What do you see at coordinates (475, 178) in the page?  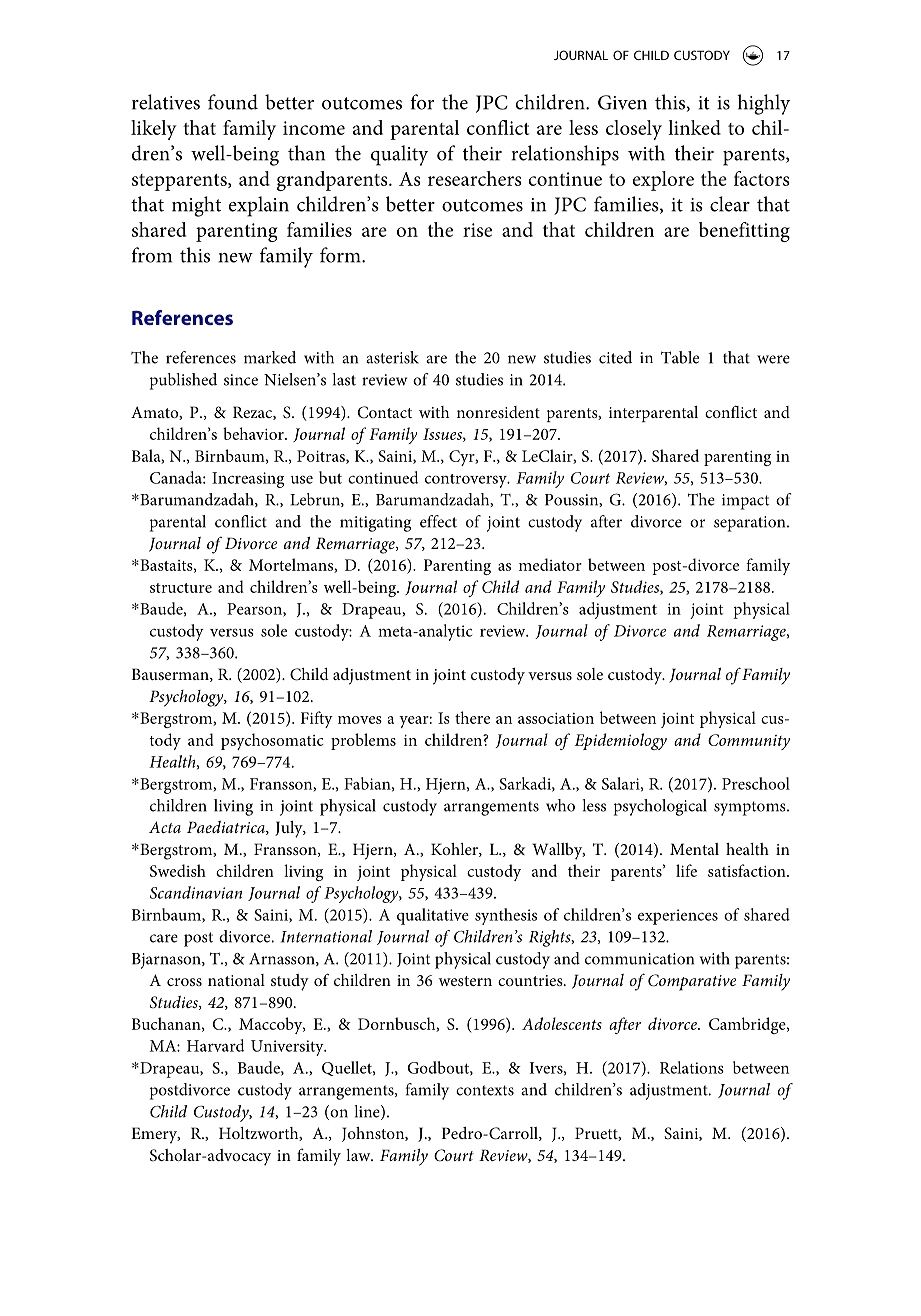 I see `researchers` at bounding box center [475, 178].
